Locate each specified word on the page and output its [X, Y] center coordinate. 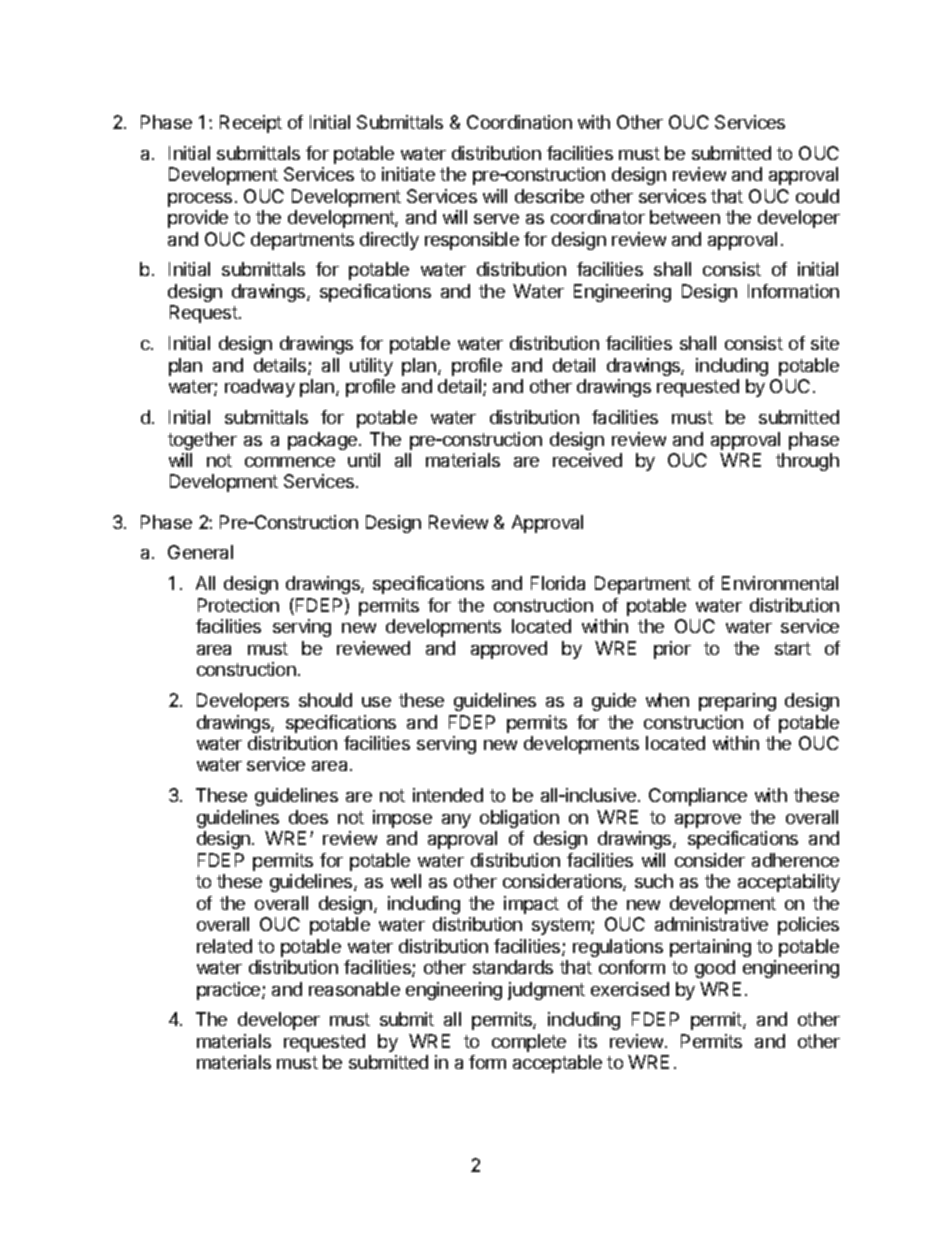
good [715, 969]
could [817, 196]
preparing [737, 702]
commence [290, 462]
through [807, 462]
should [325, 700]
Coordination [519, 122]
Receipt [251, 124]
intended [448, 795]
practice [230, 991]
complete [529, 1043]
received [587, 460]
